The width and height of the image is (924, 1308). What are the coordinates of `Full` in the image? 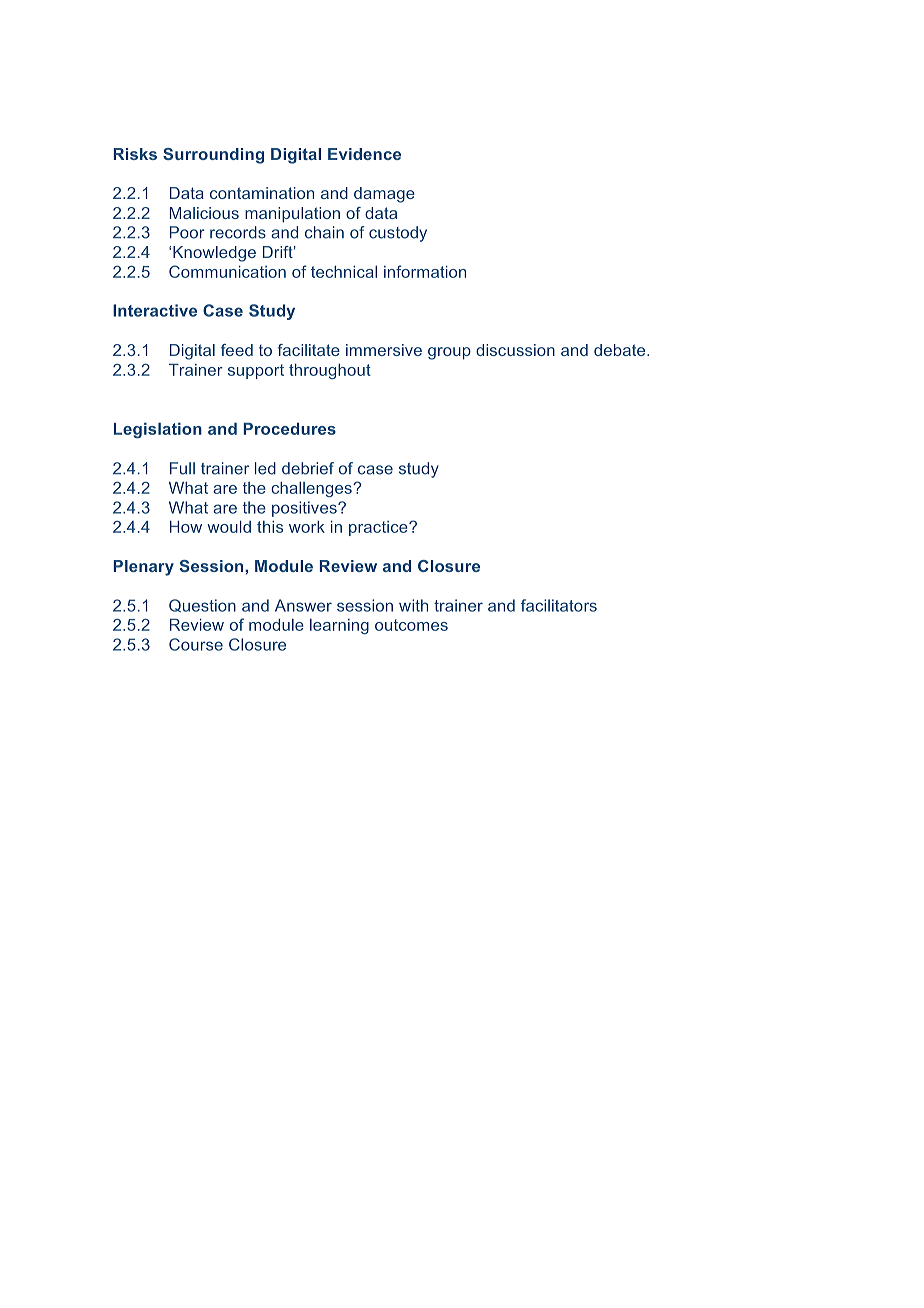 It's located at (182, 468).
